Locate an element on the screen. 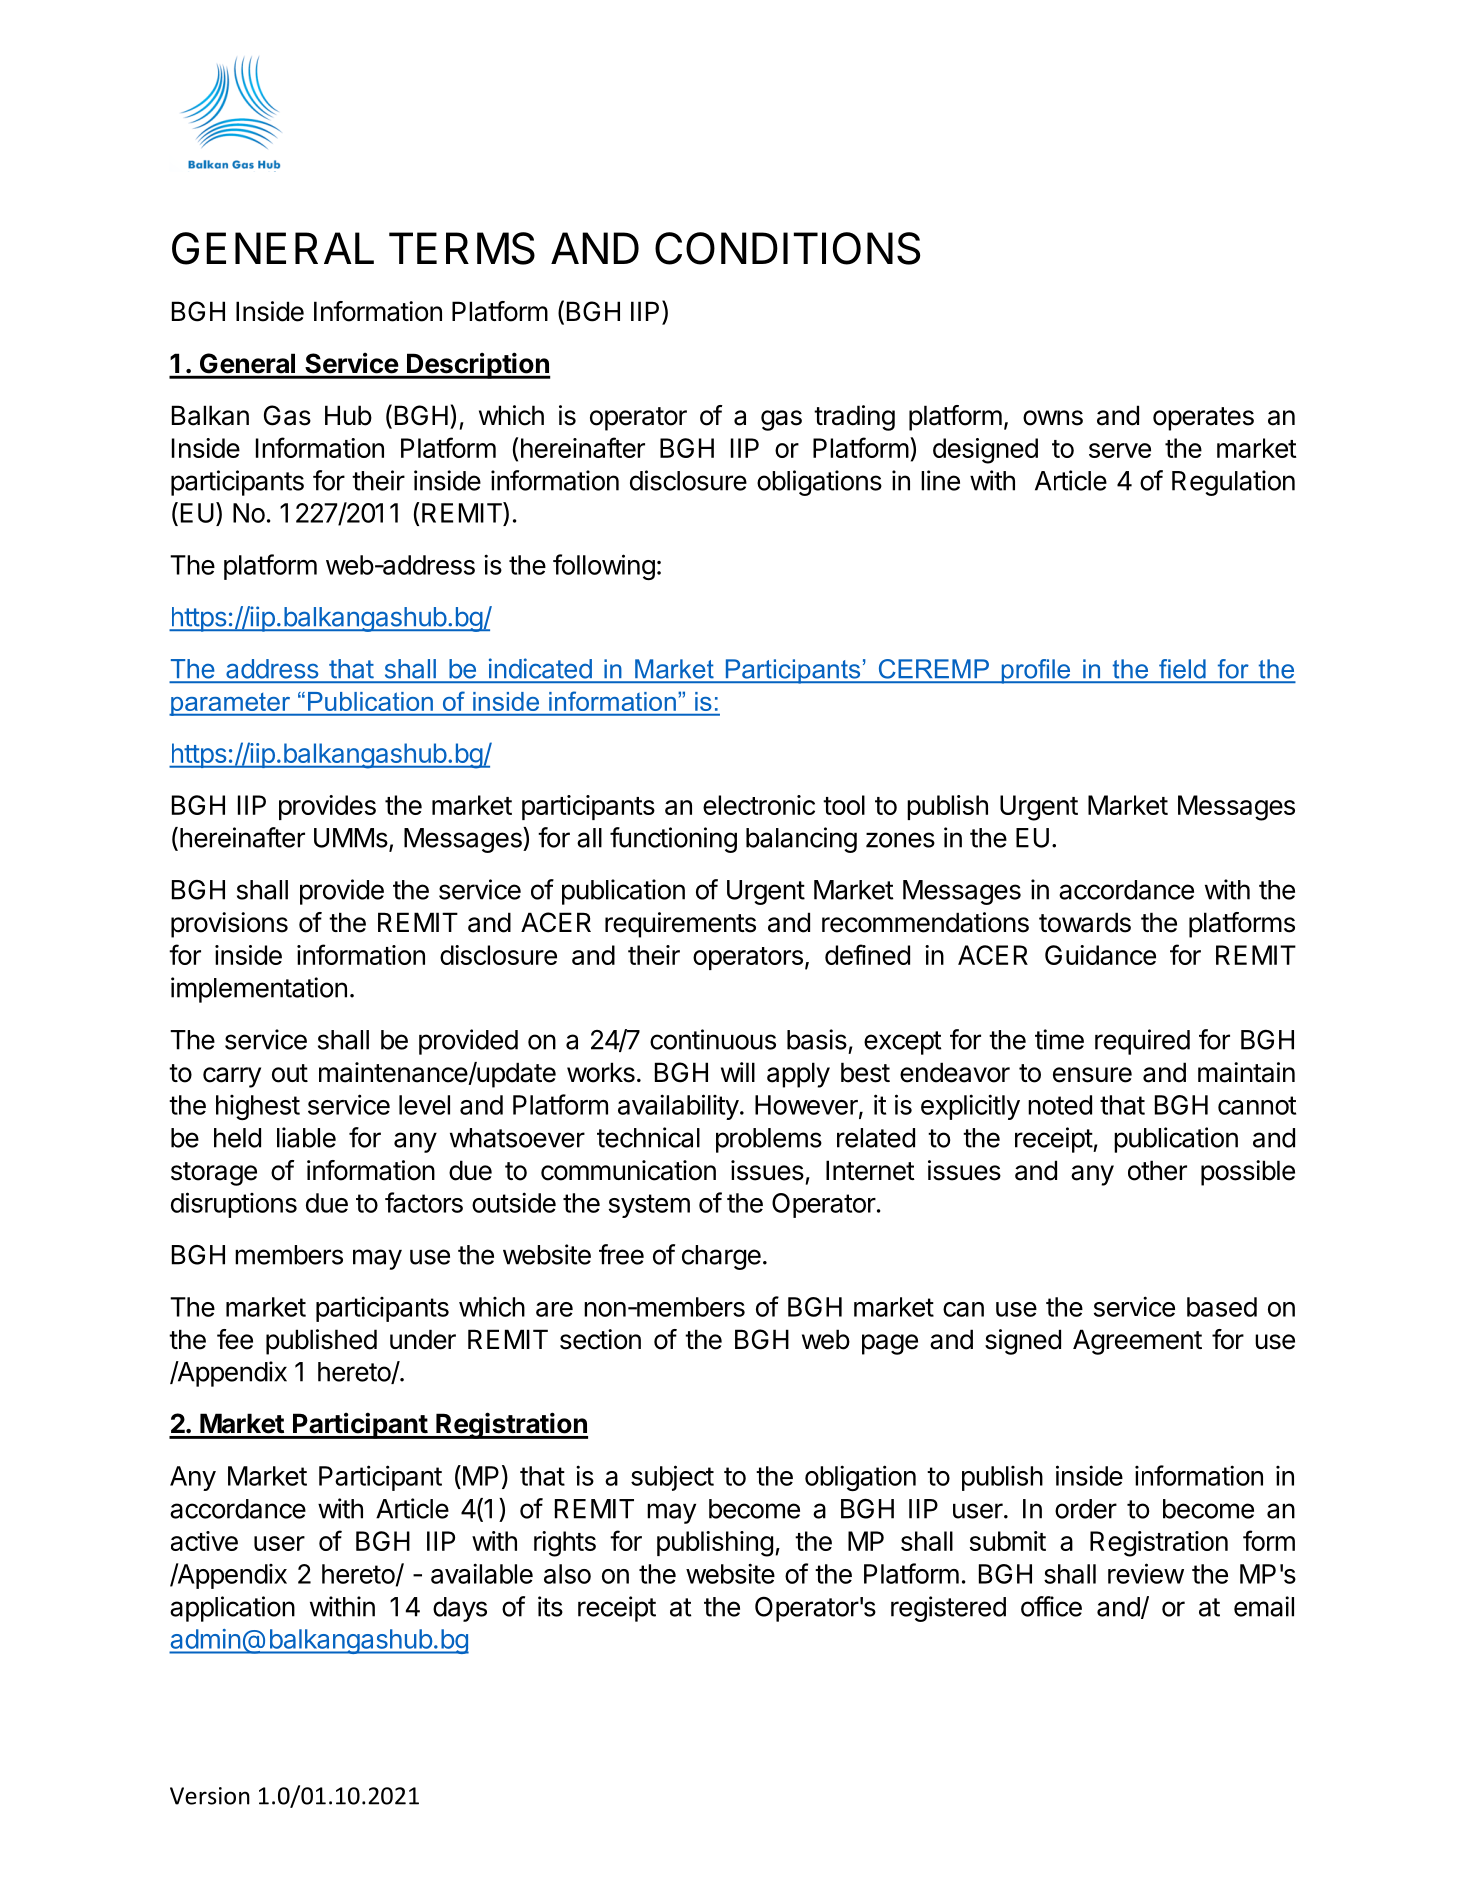 The height and width of the screenshot is (1896, 1465). under is located at coordinates (423, 1339).
